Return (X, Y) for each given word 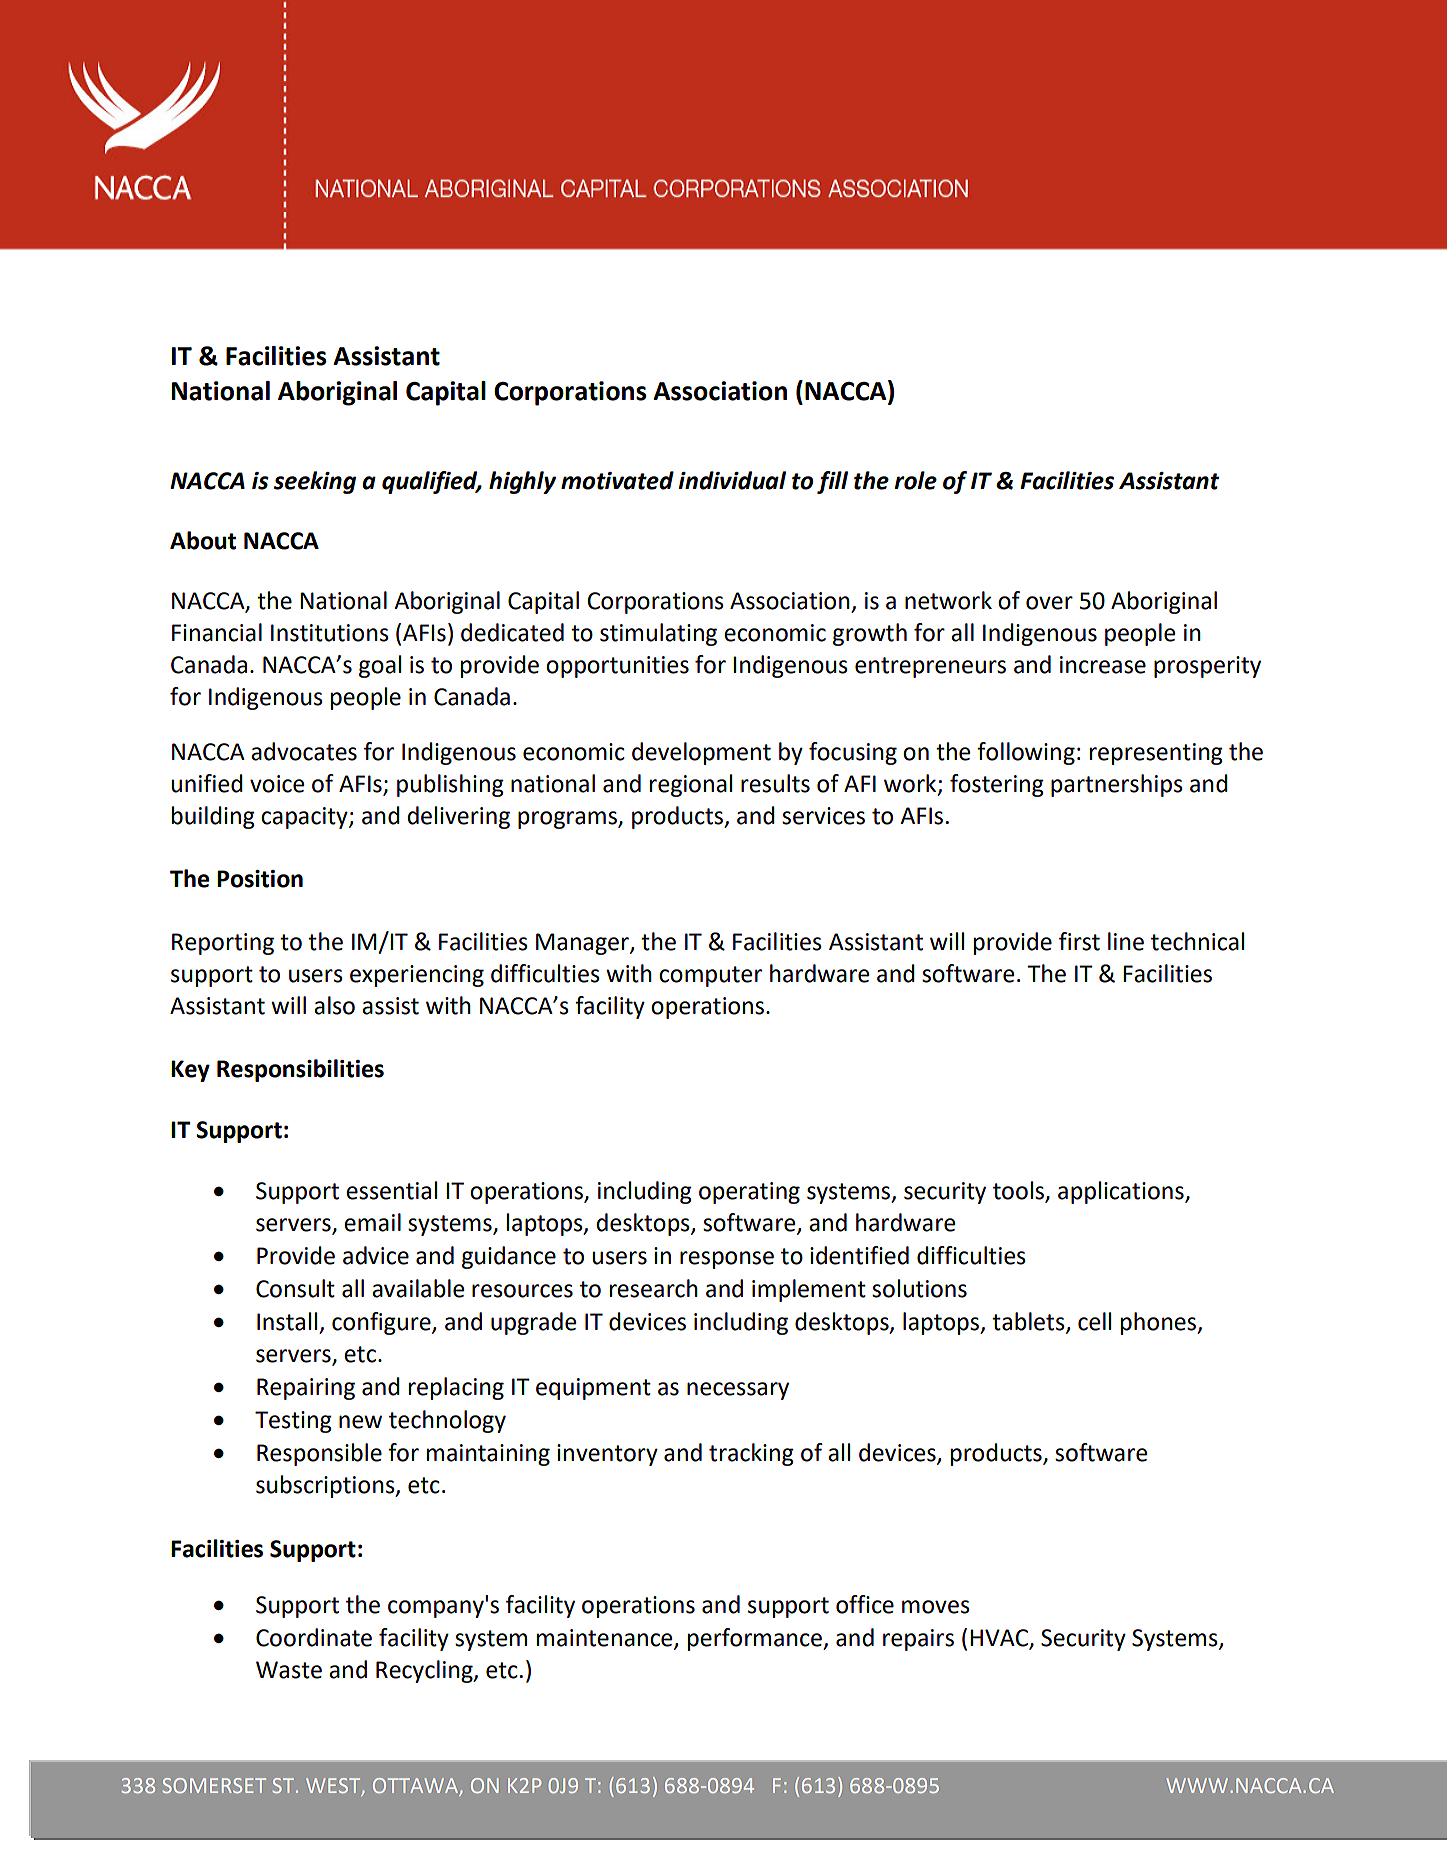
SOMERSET (214, 1785)
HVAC (1000, 1639)
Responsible (319, 1454)
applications (1122, 1192)
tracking (751, 1454)
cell (1094, 1321)
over (1049, 603)
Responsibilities (300, 1070)
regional (691, 785)
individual (732, 480)
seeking (315, 482)
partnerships (1117, 785)
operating (749, 1193)
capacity (305, 818)
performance (756, 1639)
